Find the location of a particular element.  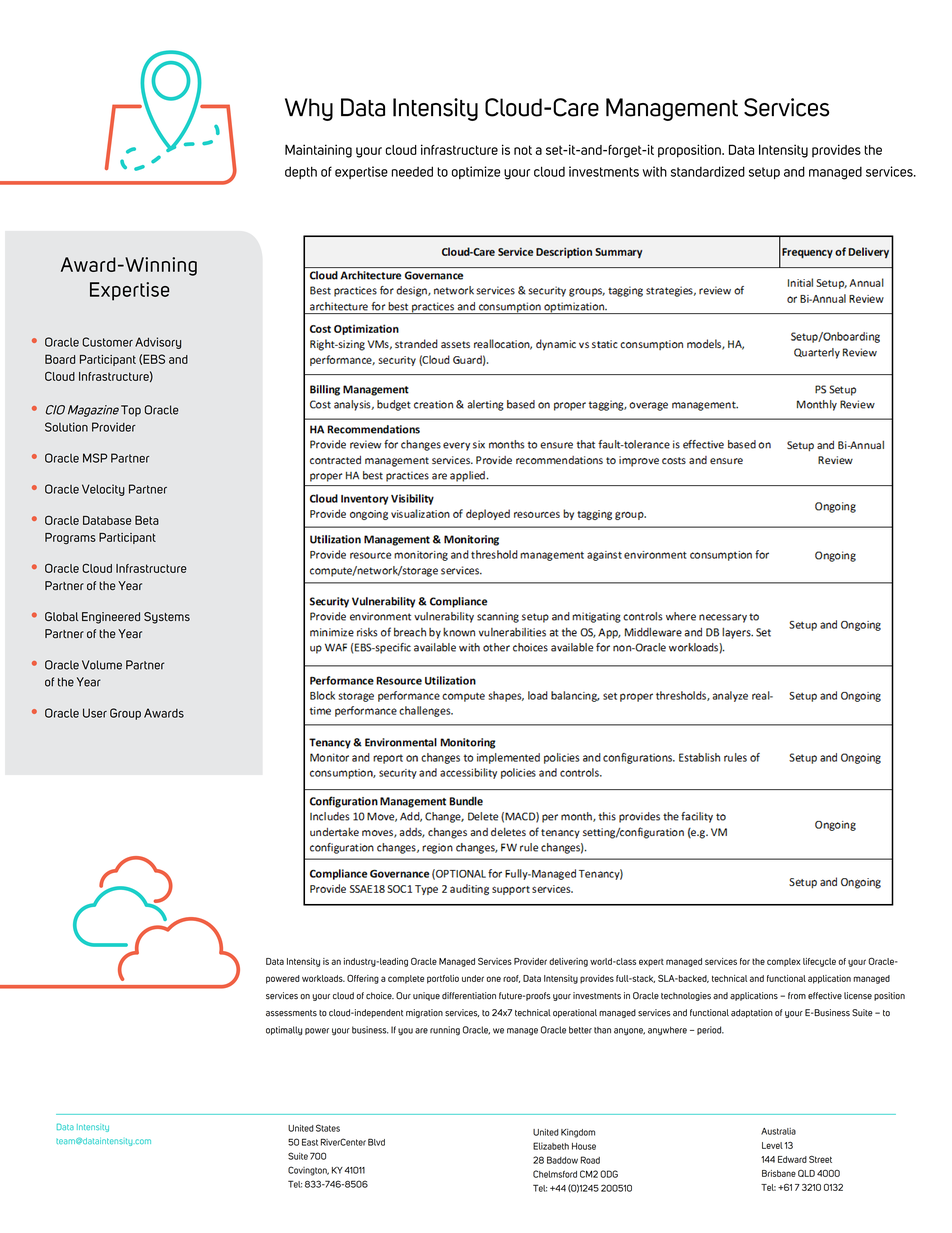

depth is located at coordinates (301, 172).
